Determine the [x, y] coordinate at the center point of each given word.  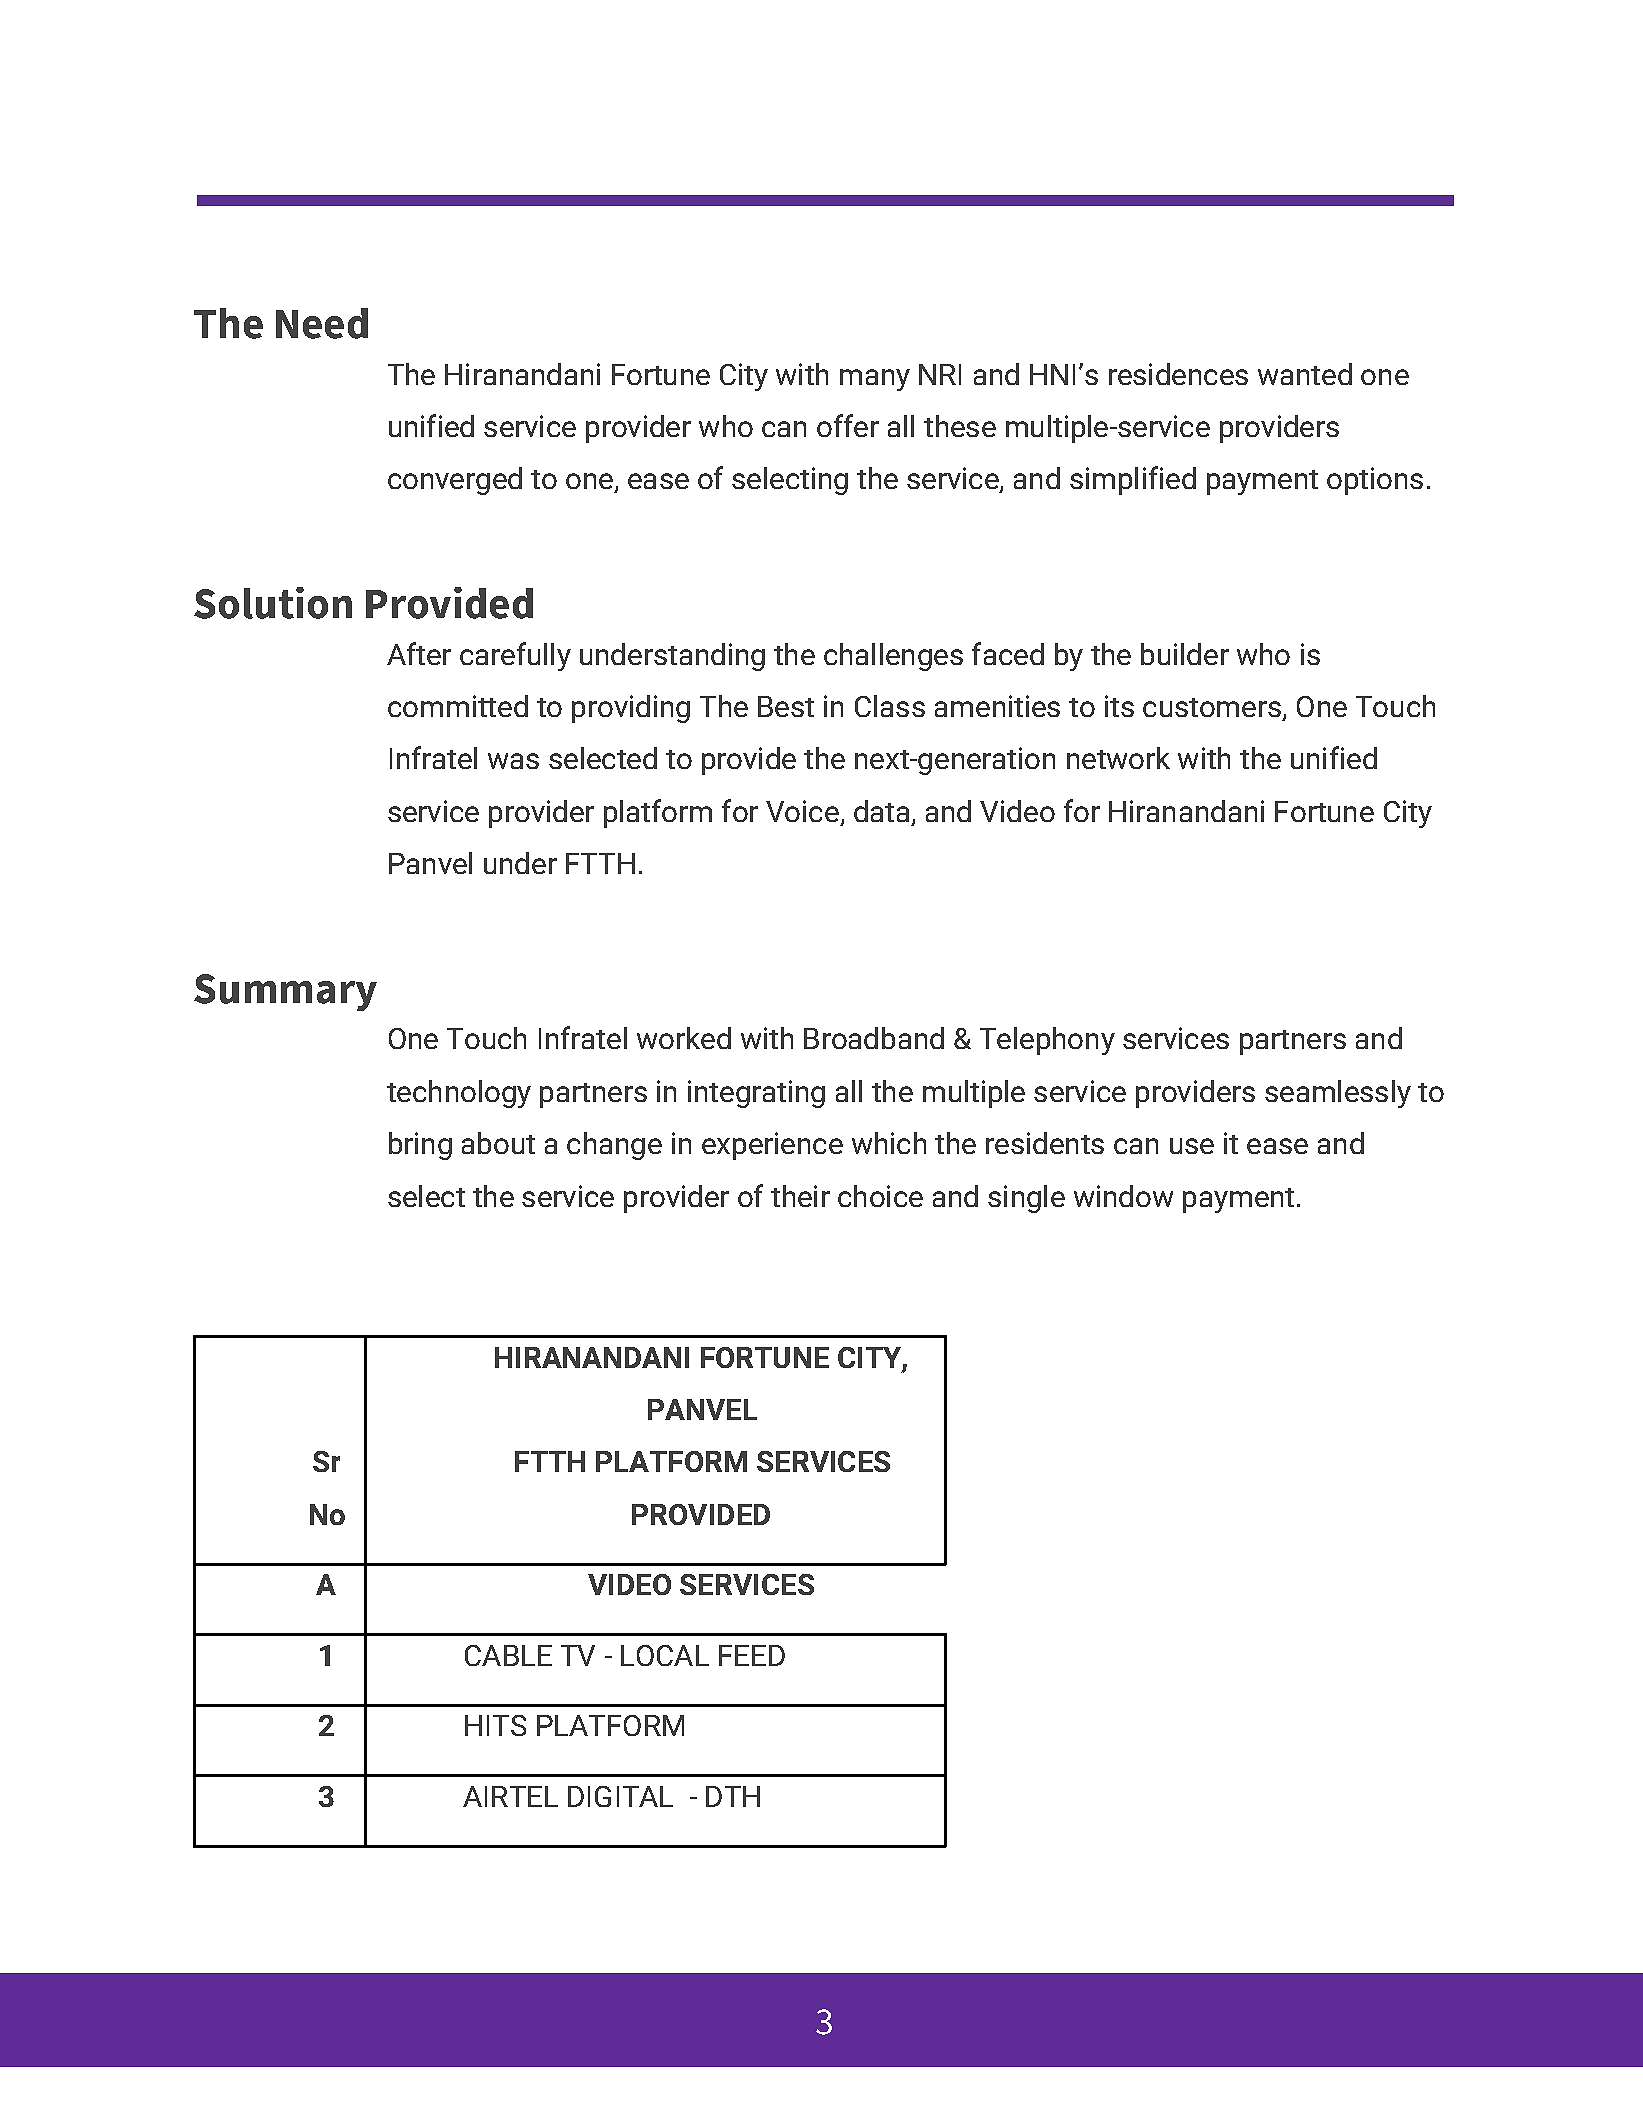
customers [1212, 707]
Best [786, 706]
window [1123, 1196]
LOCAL [665, 1655]
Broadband [874, 1038]
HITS [495, 1725]
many [875, 380]
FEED [752, 1655]
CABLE [508, 1655]
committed [458, 706]
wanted [1305, 374]
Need [322, 323]
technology [459, 1094]
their [800, 1196]
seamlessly [1338, 1094]
